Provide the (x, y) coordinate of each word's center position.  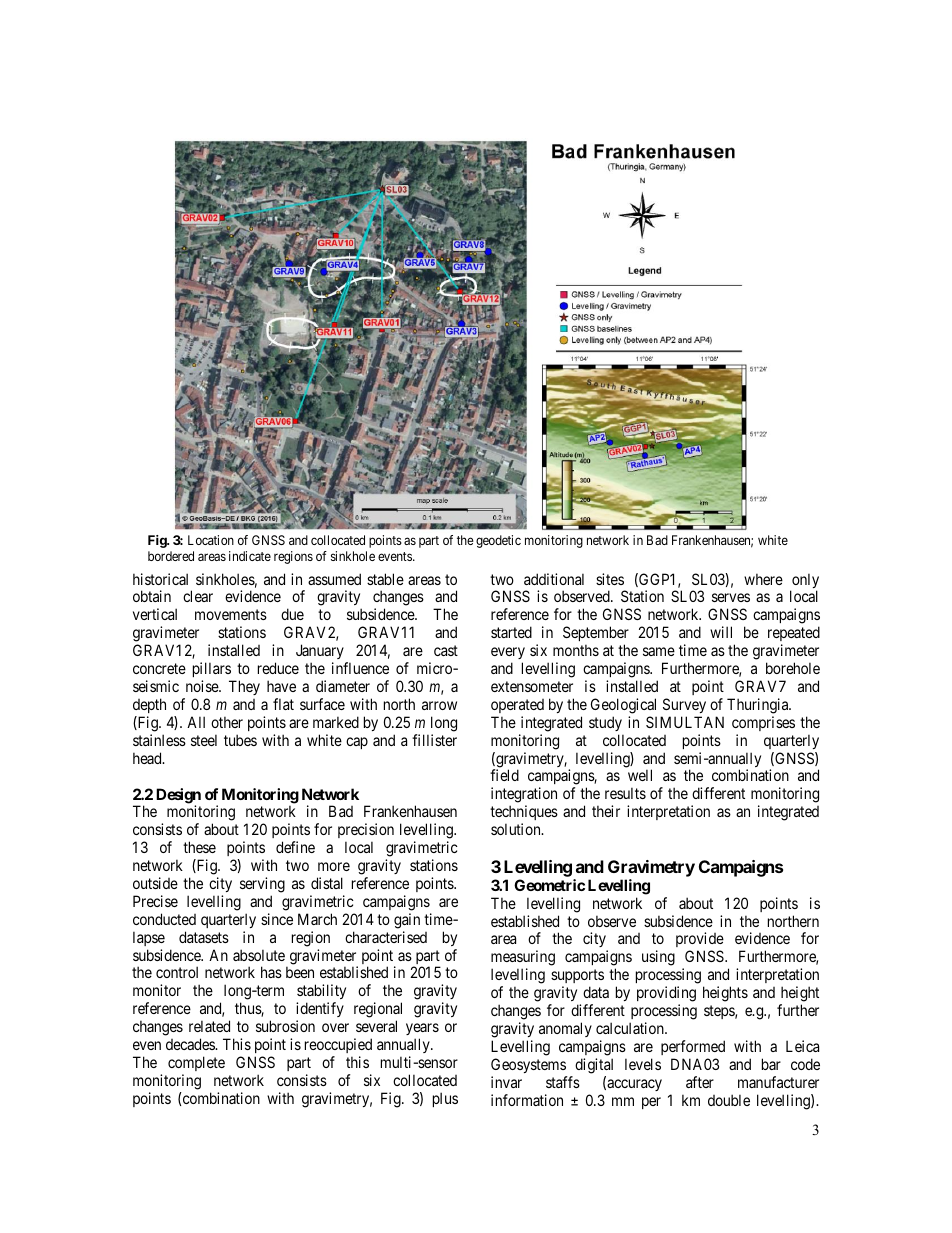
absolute (259, 955)
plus (445, 1099)
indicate (250, 556)
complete (196, 1063)
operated (517, 706)
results (625, 793)
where (763, 579)
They (244, 687)
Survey (684, 705)
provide (700, 941)
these (199, 847)
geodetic (498, 541)
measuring (523, 959)
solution (517, 829)
